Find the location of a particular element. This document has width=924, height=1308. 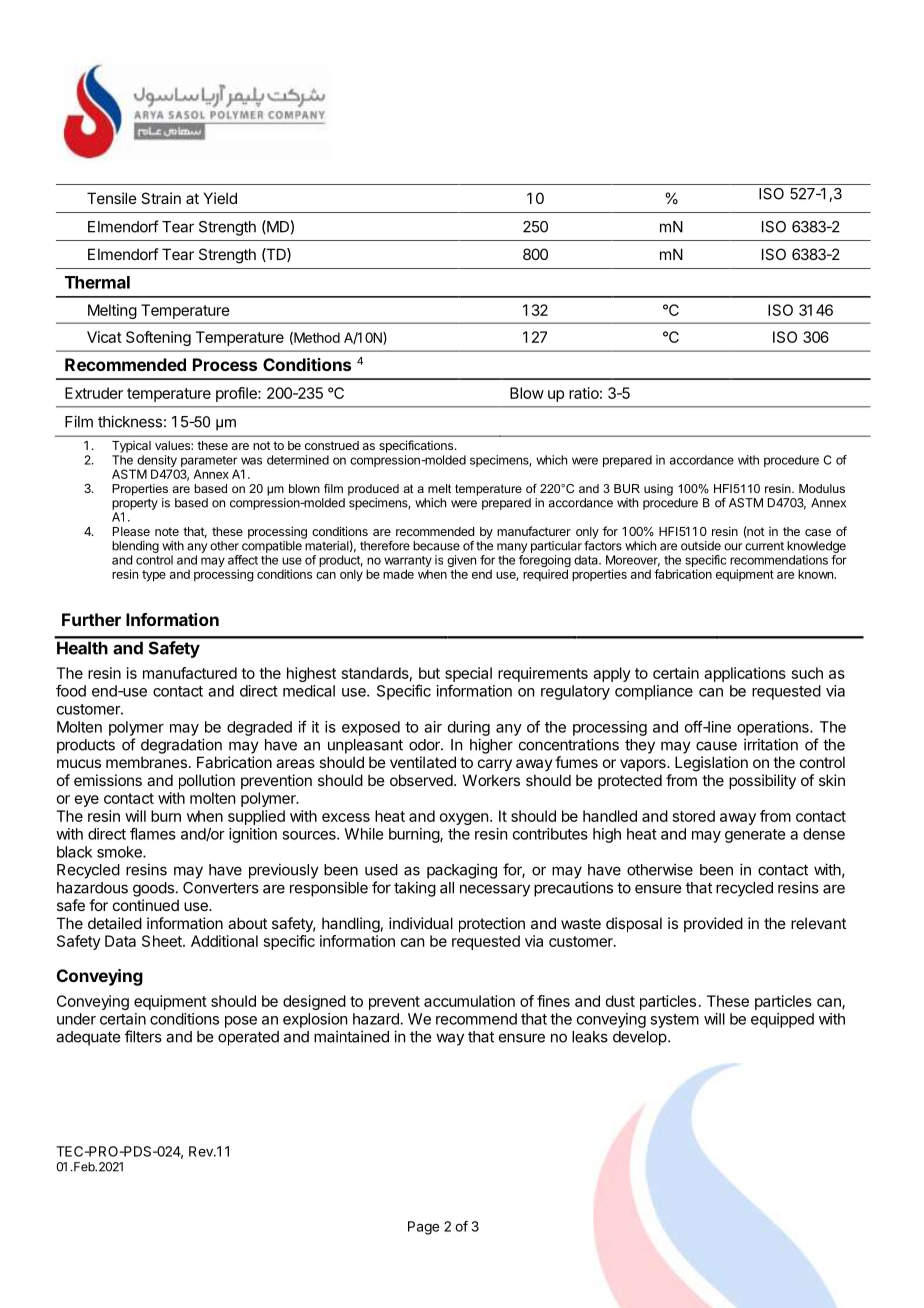

using is located at coordinates (658, 490).
